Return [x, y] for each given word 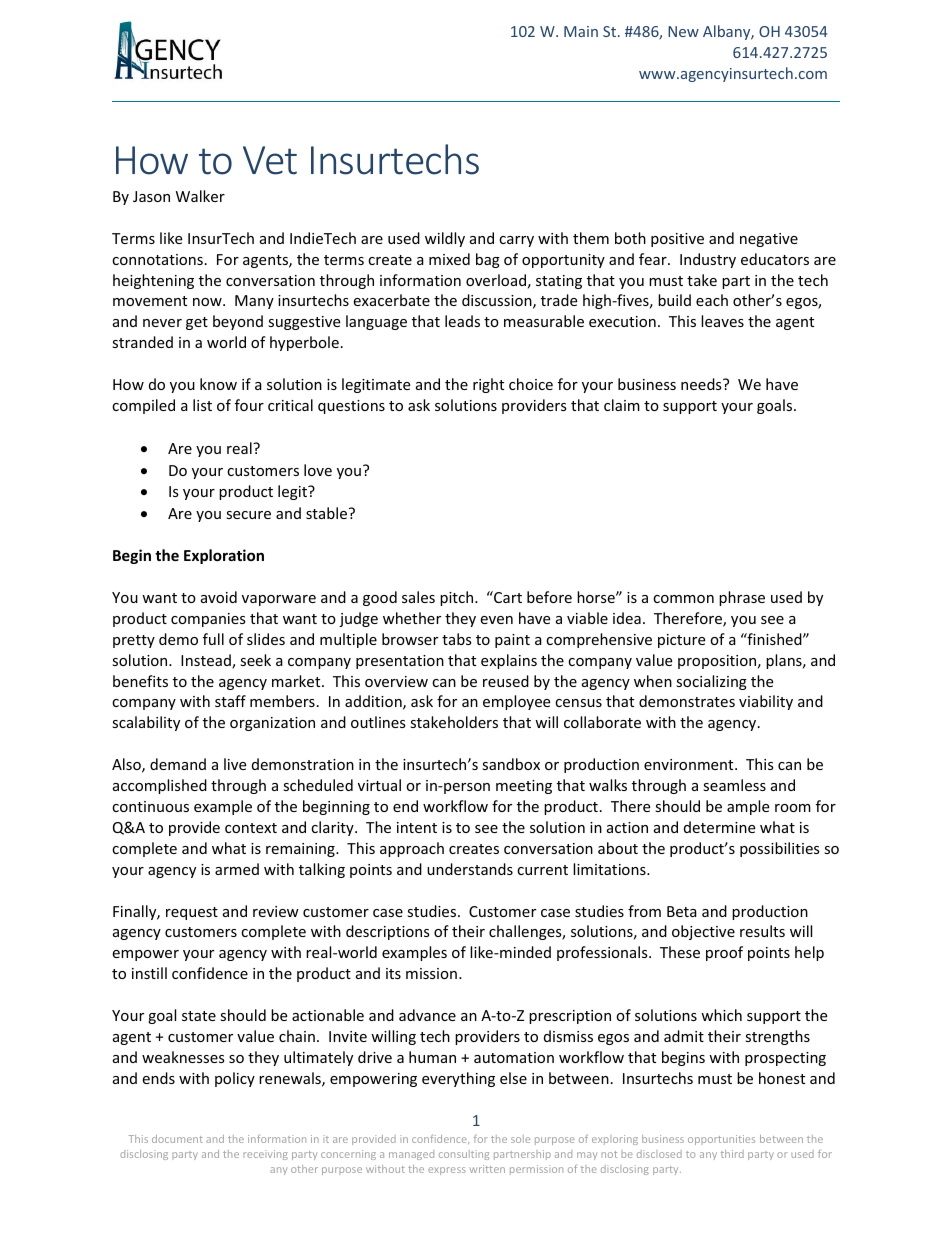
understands [470, 869]
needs [702, 384]
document [177, 1139]
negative [769, 240]
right [488, 385]
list [202, 405]
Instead [207, 661]
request [192, 913]
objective [703, 932]
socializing [711, 682]
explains [509, 661]
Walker [200, 196]
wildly [445, 239]
